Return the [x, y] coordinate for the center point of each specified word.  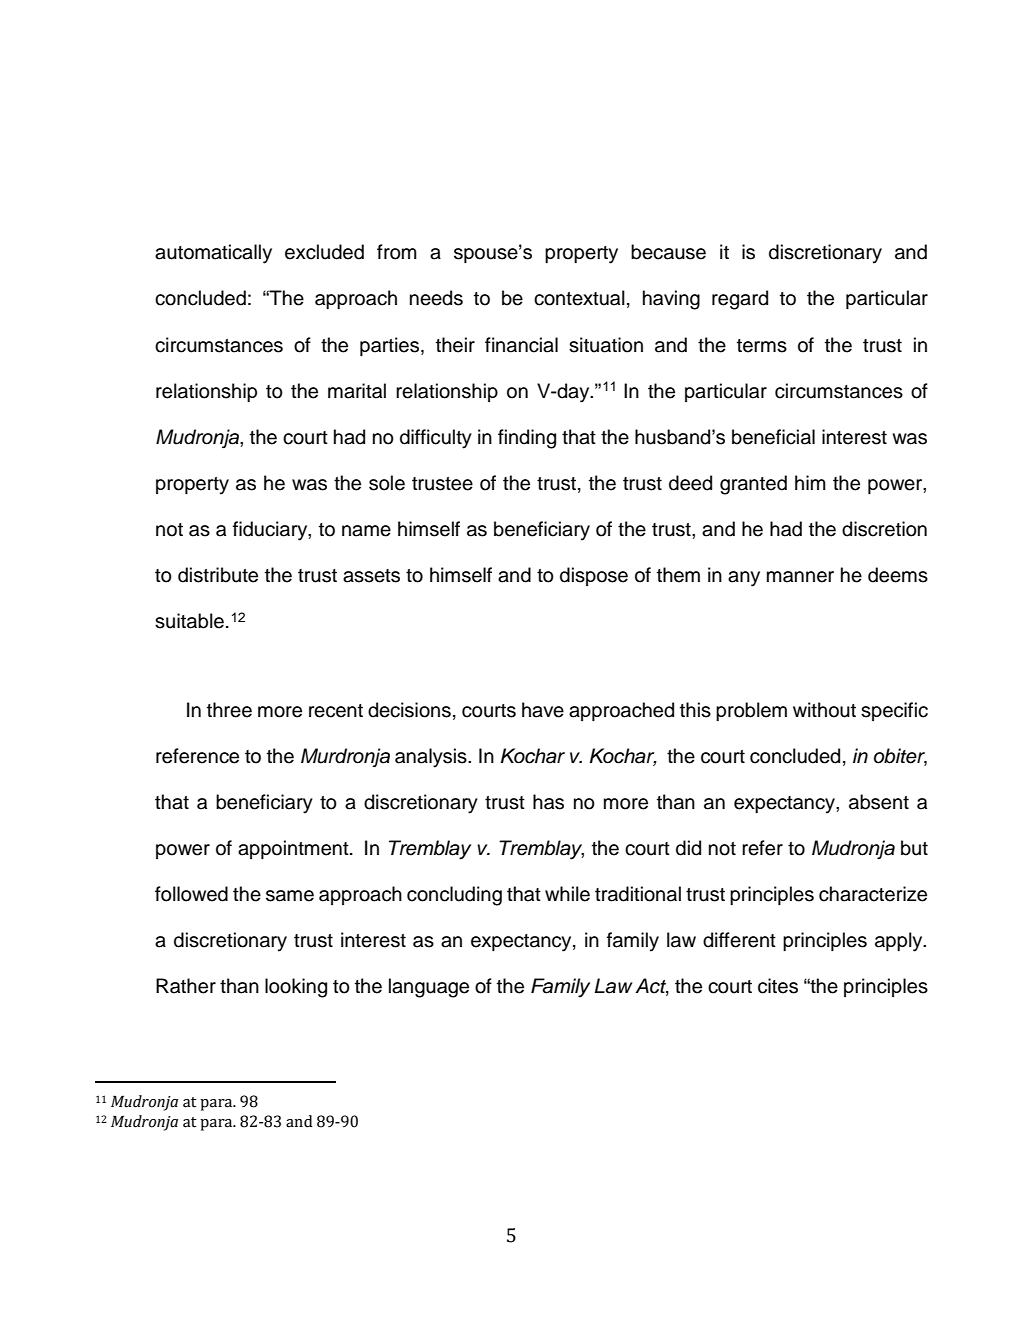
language [429, 988]
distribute [218, 575]
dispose [594, 576]
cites [778, 986]
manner [800, 577]
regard [740, 300]
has [548, 802]
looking [296, 988]
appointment [294, 849]
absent [879, 802]
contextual [579, 298]
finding [527, 439]
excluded [324, 252]
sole [387, 483]
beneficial [773, 437]
